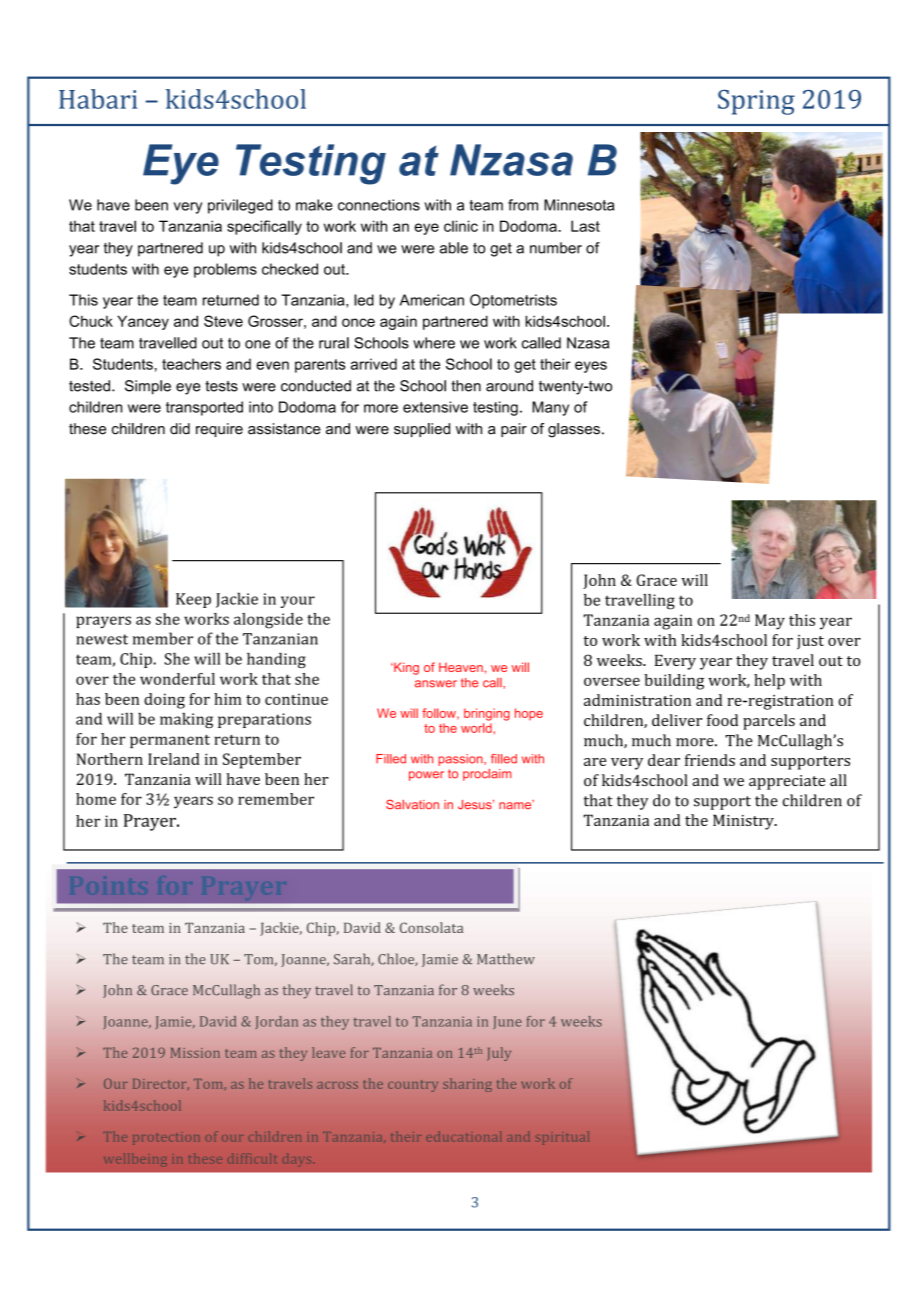 The height and width of the screenshot is (1308, 924). Describe the element at coordinates (180, 429) in the screenshot. I see `did` at that location.
